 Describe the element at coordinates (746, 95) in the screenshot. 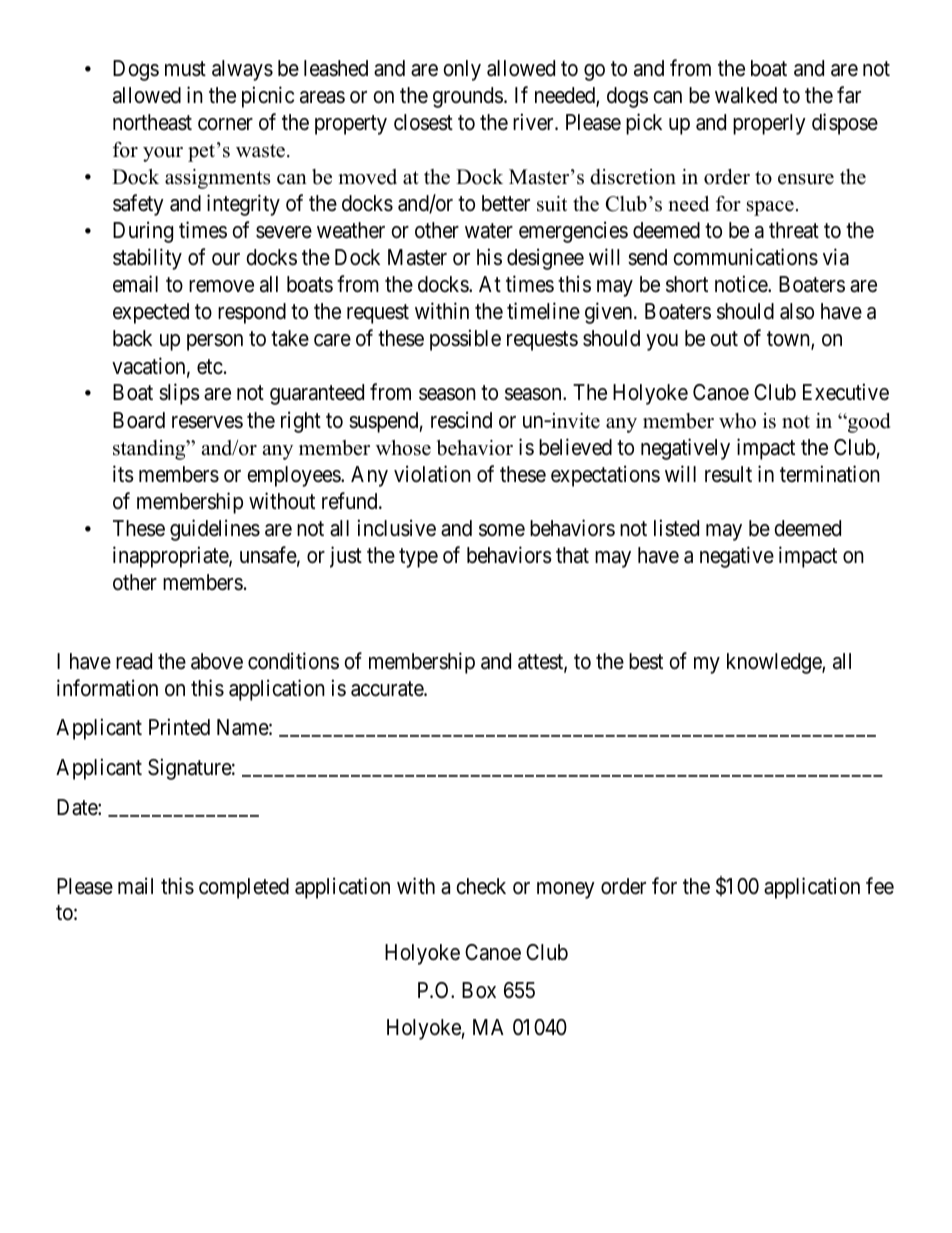

I see `walked` at that location.
